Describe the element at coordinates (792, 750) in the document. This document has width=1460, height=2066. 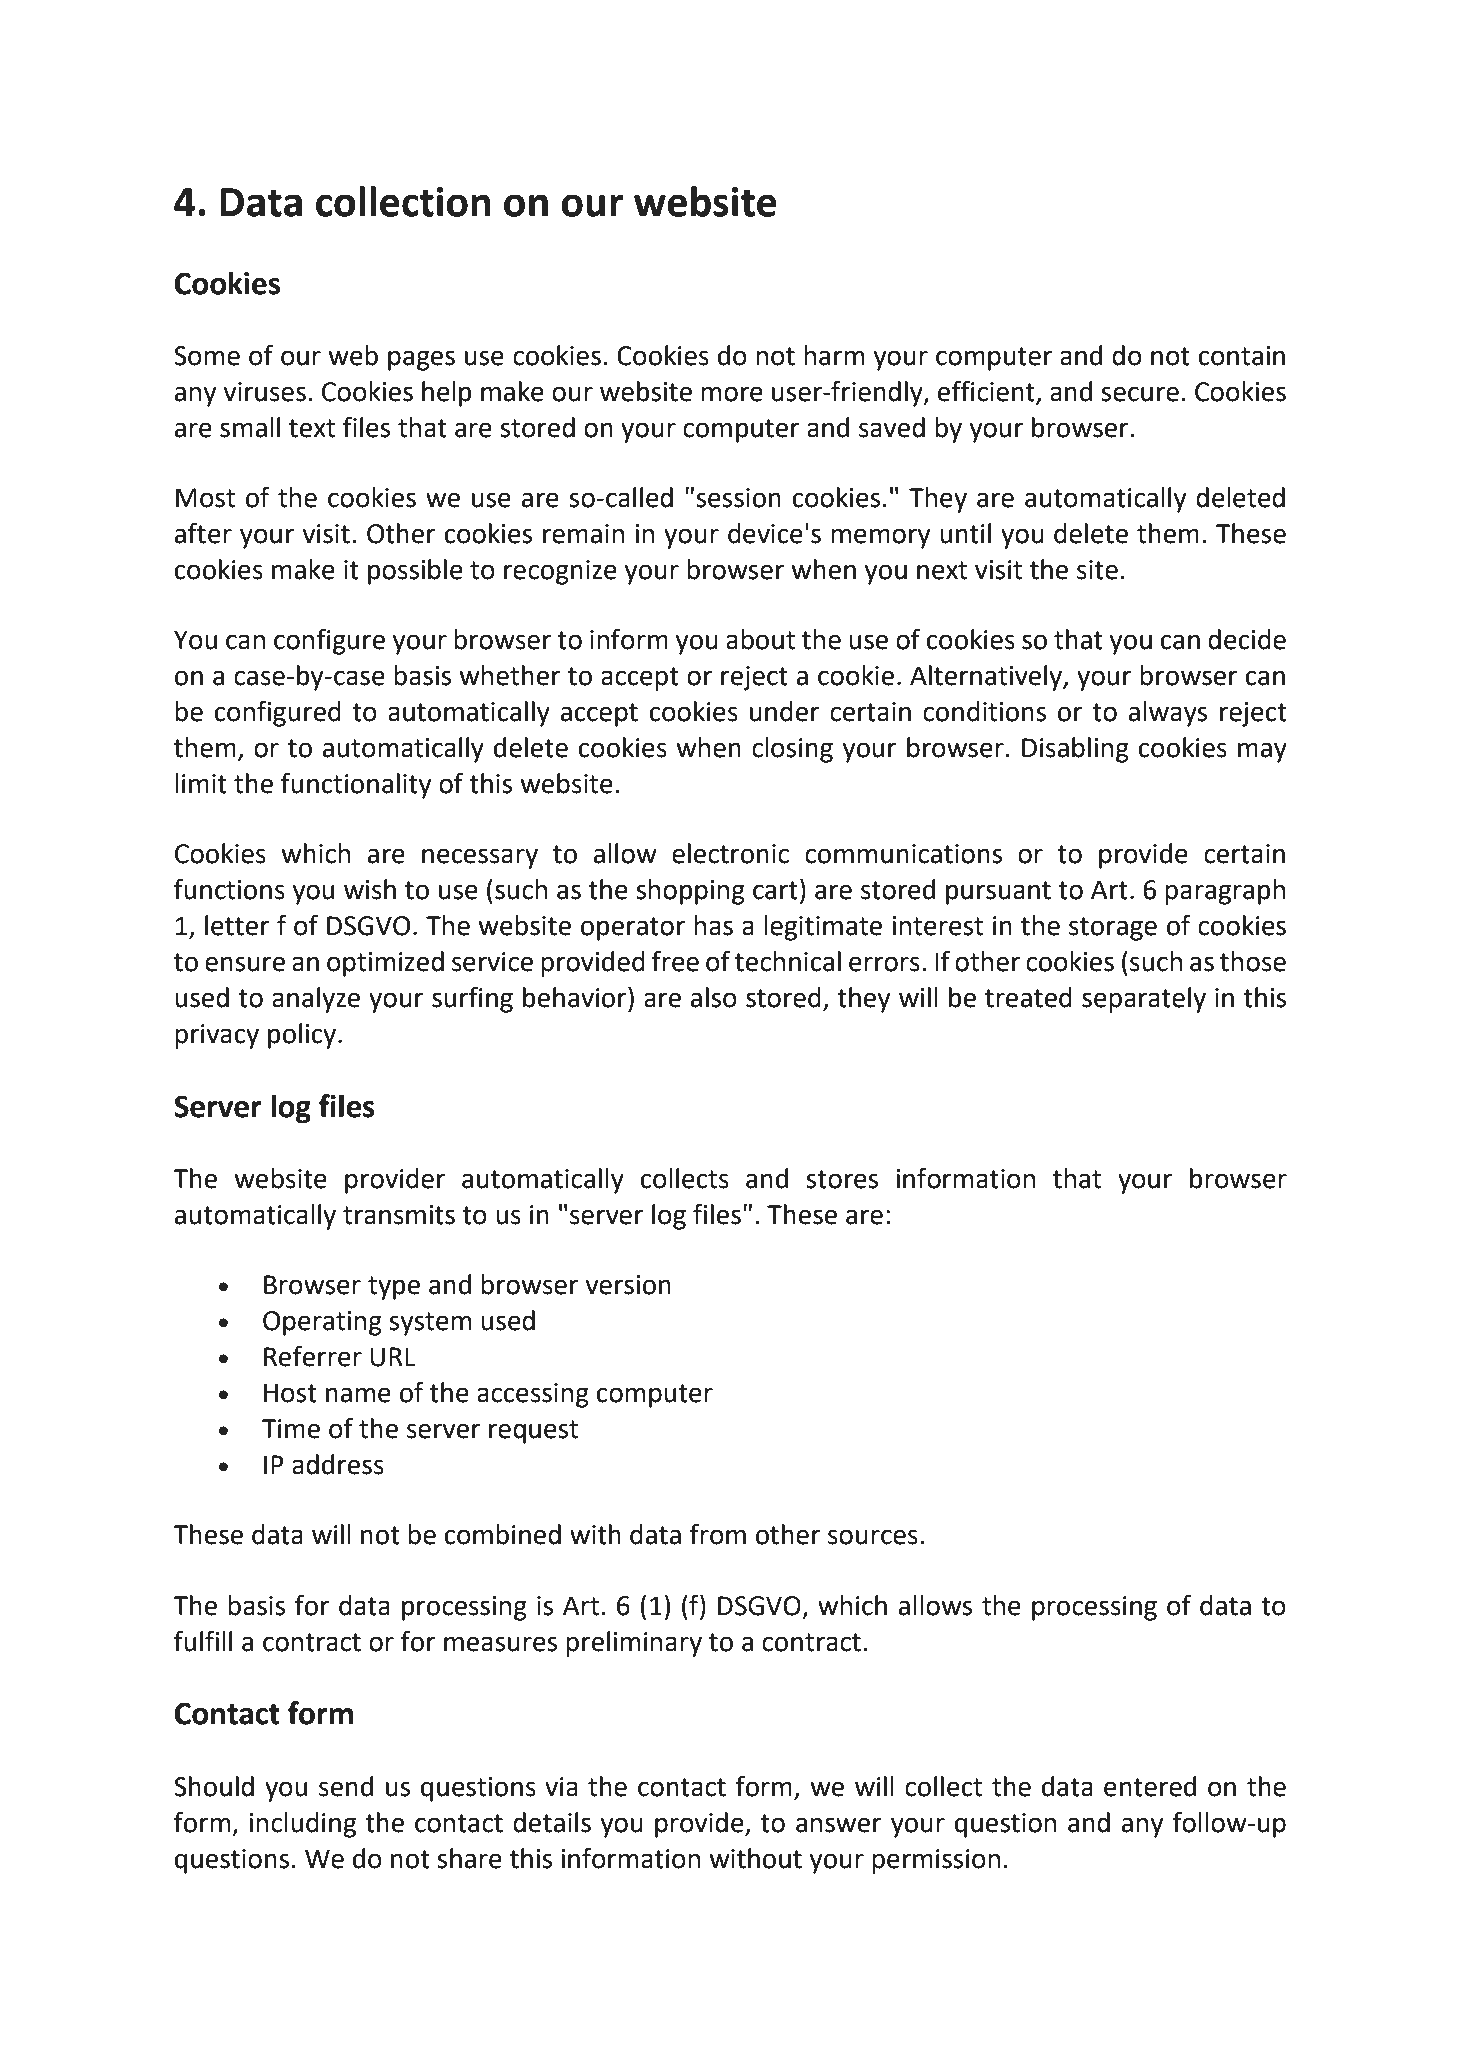
I see `closing` at that location.
